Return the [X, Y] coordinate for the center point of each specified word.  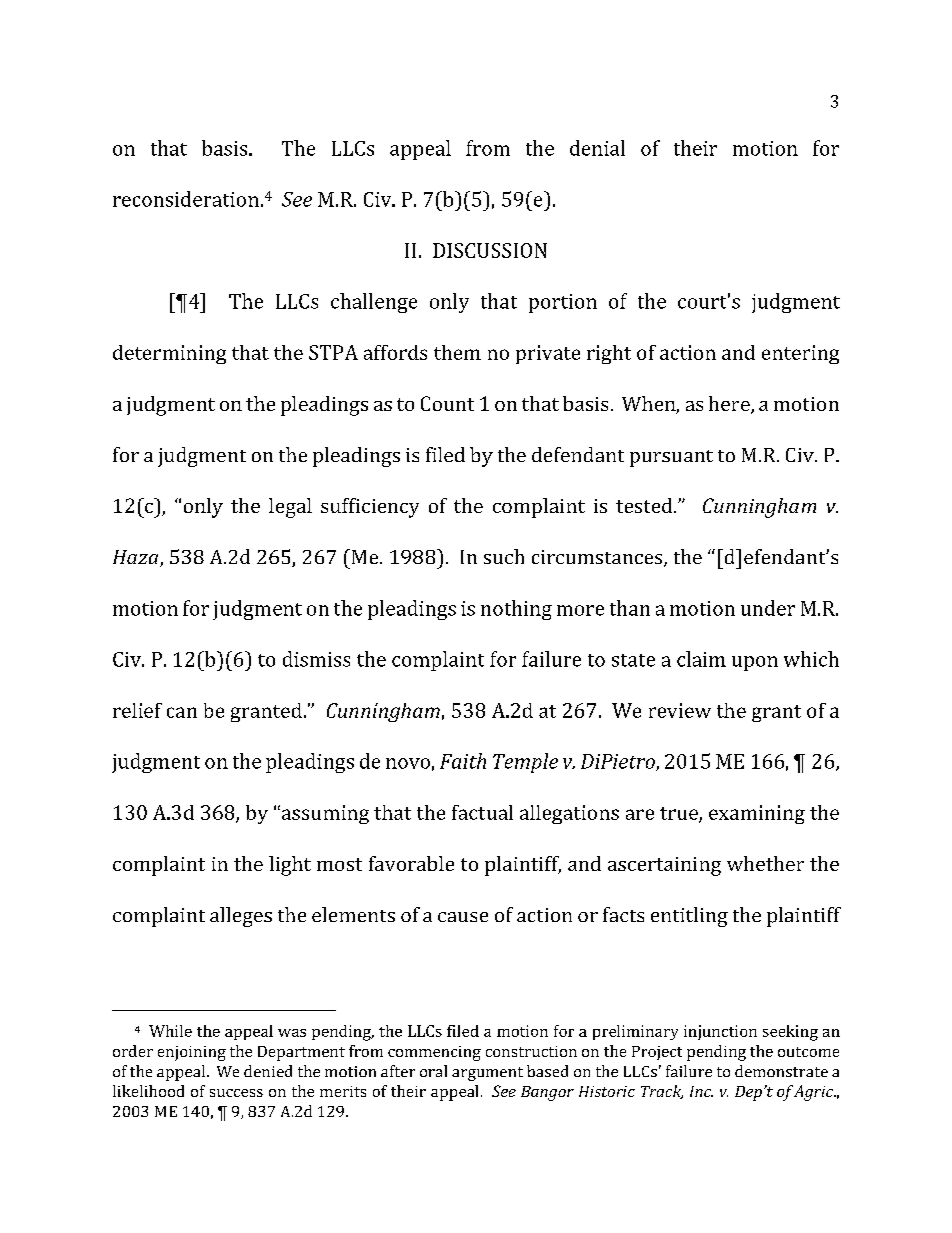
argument [487, 1074]
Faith [463, 761]
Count [447, 403]
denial [597, 148]
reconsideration [186, 199]
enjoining [192, 1053]
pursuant [671, 458]
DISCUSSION [490, 250]
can [182, 712]
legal [290, 508]
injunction [720, 1032]
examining [757, 814]
